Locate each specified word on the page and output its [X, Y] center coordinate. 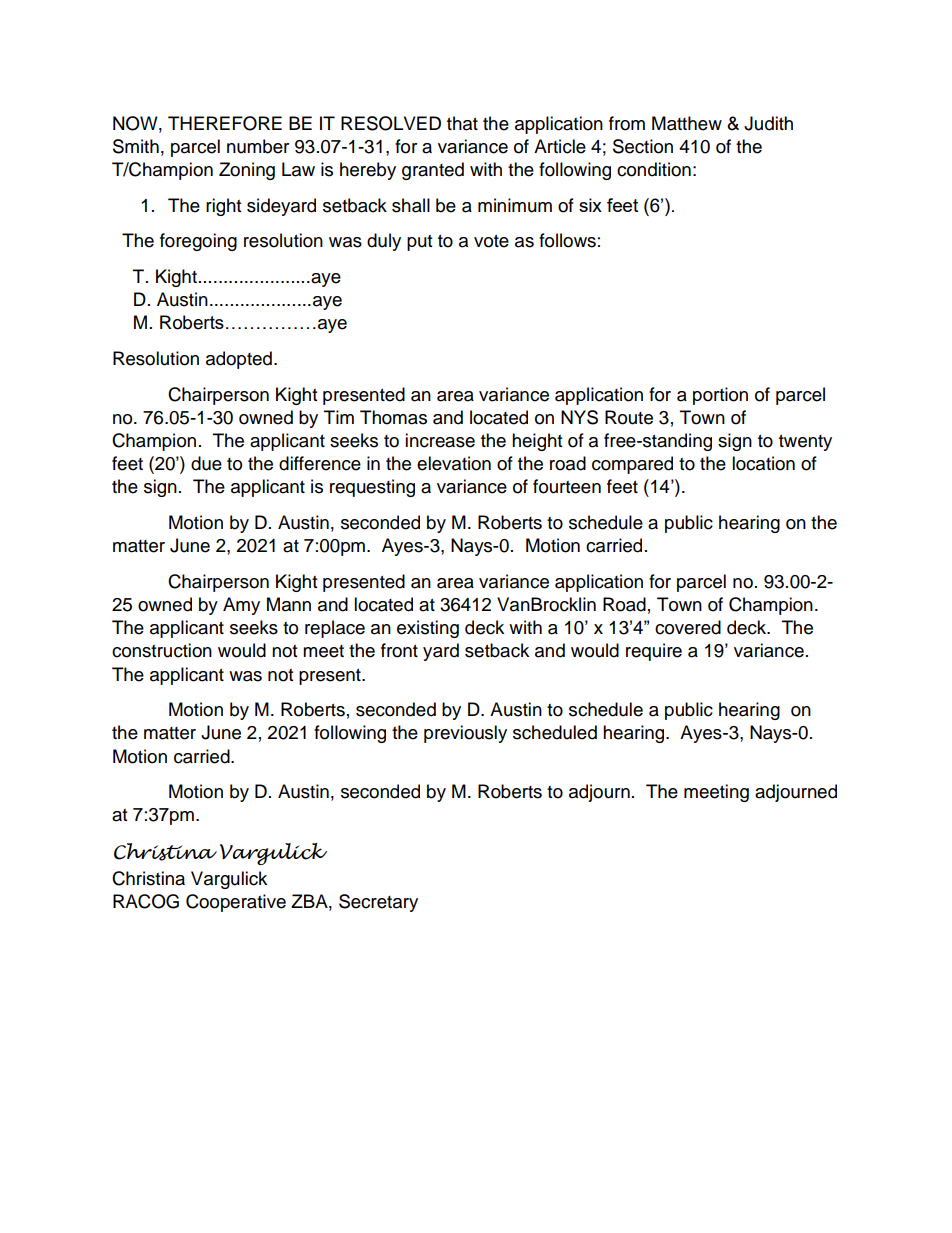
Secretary [378, 903]
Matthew [687, 123]
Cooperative [236, 903]
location [763, 463]
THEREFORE [225, 123]
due [206, 463]
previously [465, 734]
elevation [454, 463]
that [462, 123]
